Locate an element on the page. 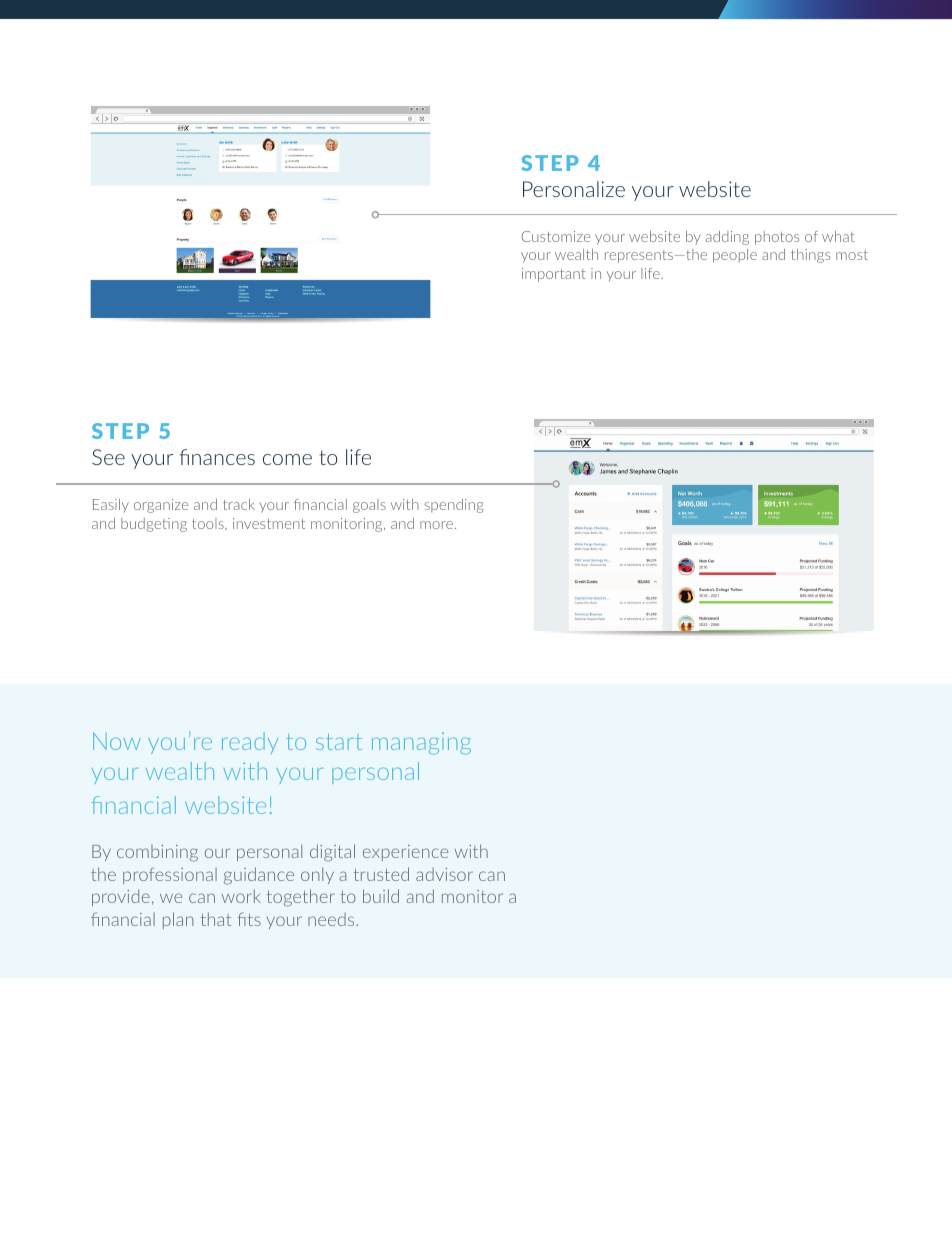  important is located at coordinates (554, 275).
